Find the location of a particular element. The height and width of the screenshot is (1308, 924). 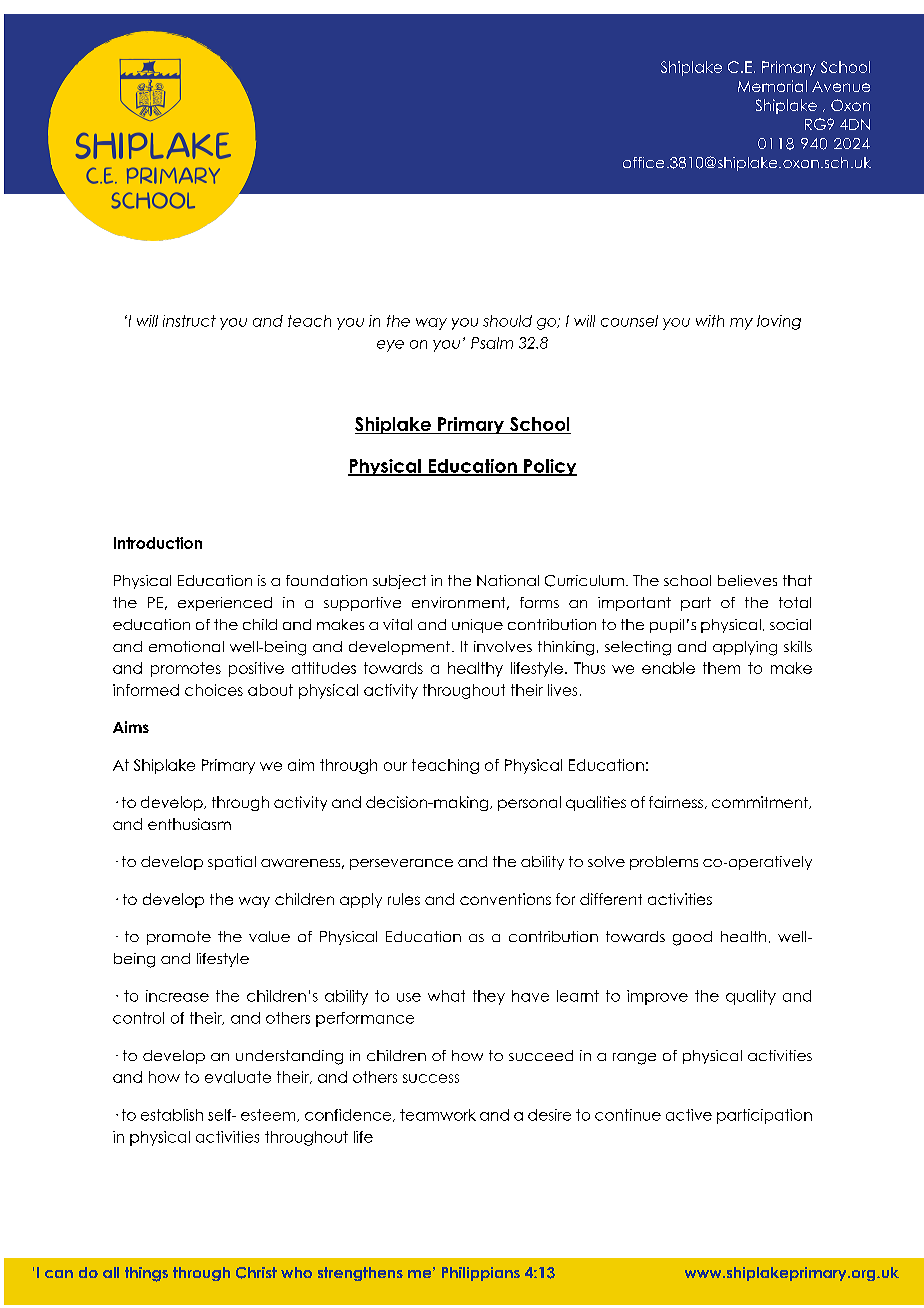

involves is located at coordinates (503, 646).
